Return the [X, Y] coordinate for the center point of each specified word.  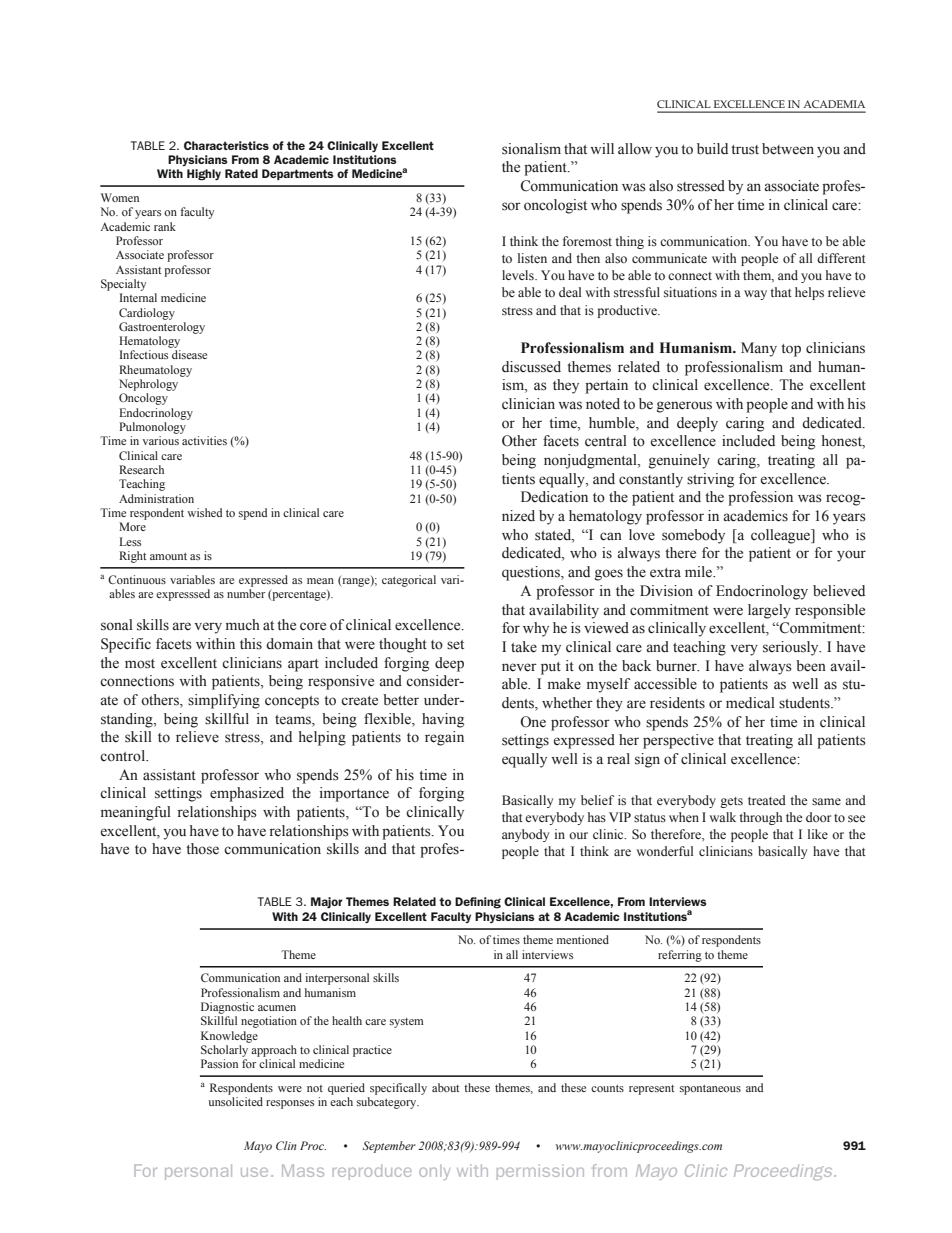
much [243, 625]
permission [540, 1172]
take [524, 647]
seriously [792, 648]
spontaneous [710, 1090]
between [788, 149]
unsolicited [236, 1101]
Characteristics [226, 145]
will [602, 148]
